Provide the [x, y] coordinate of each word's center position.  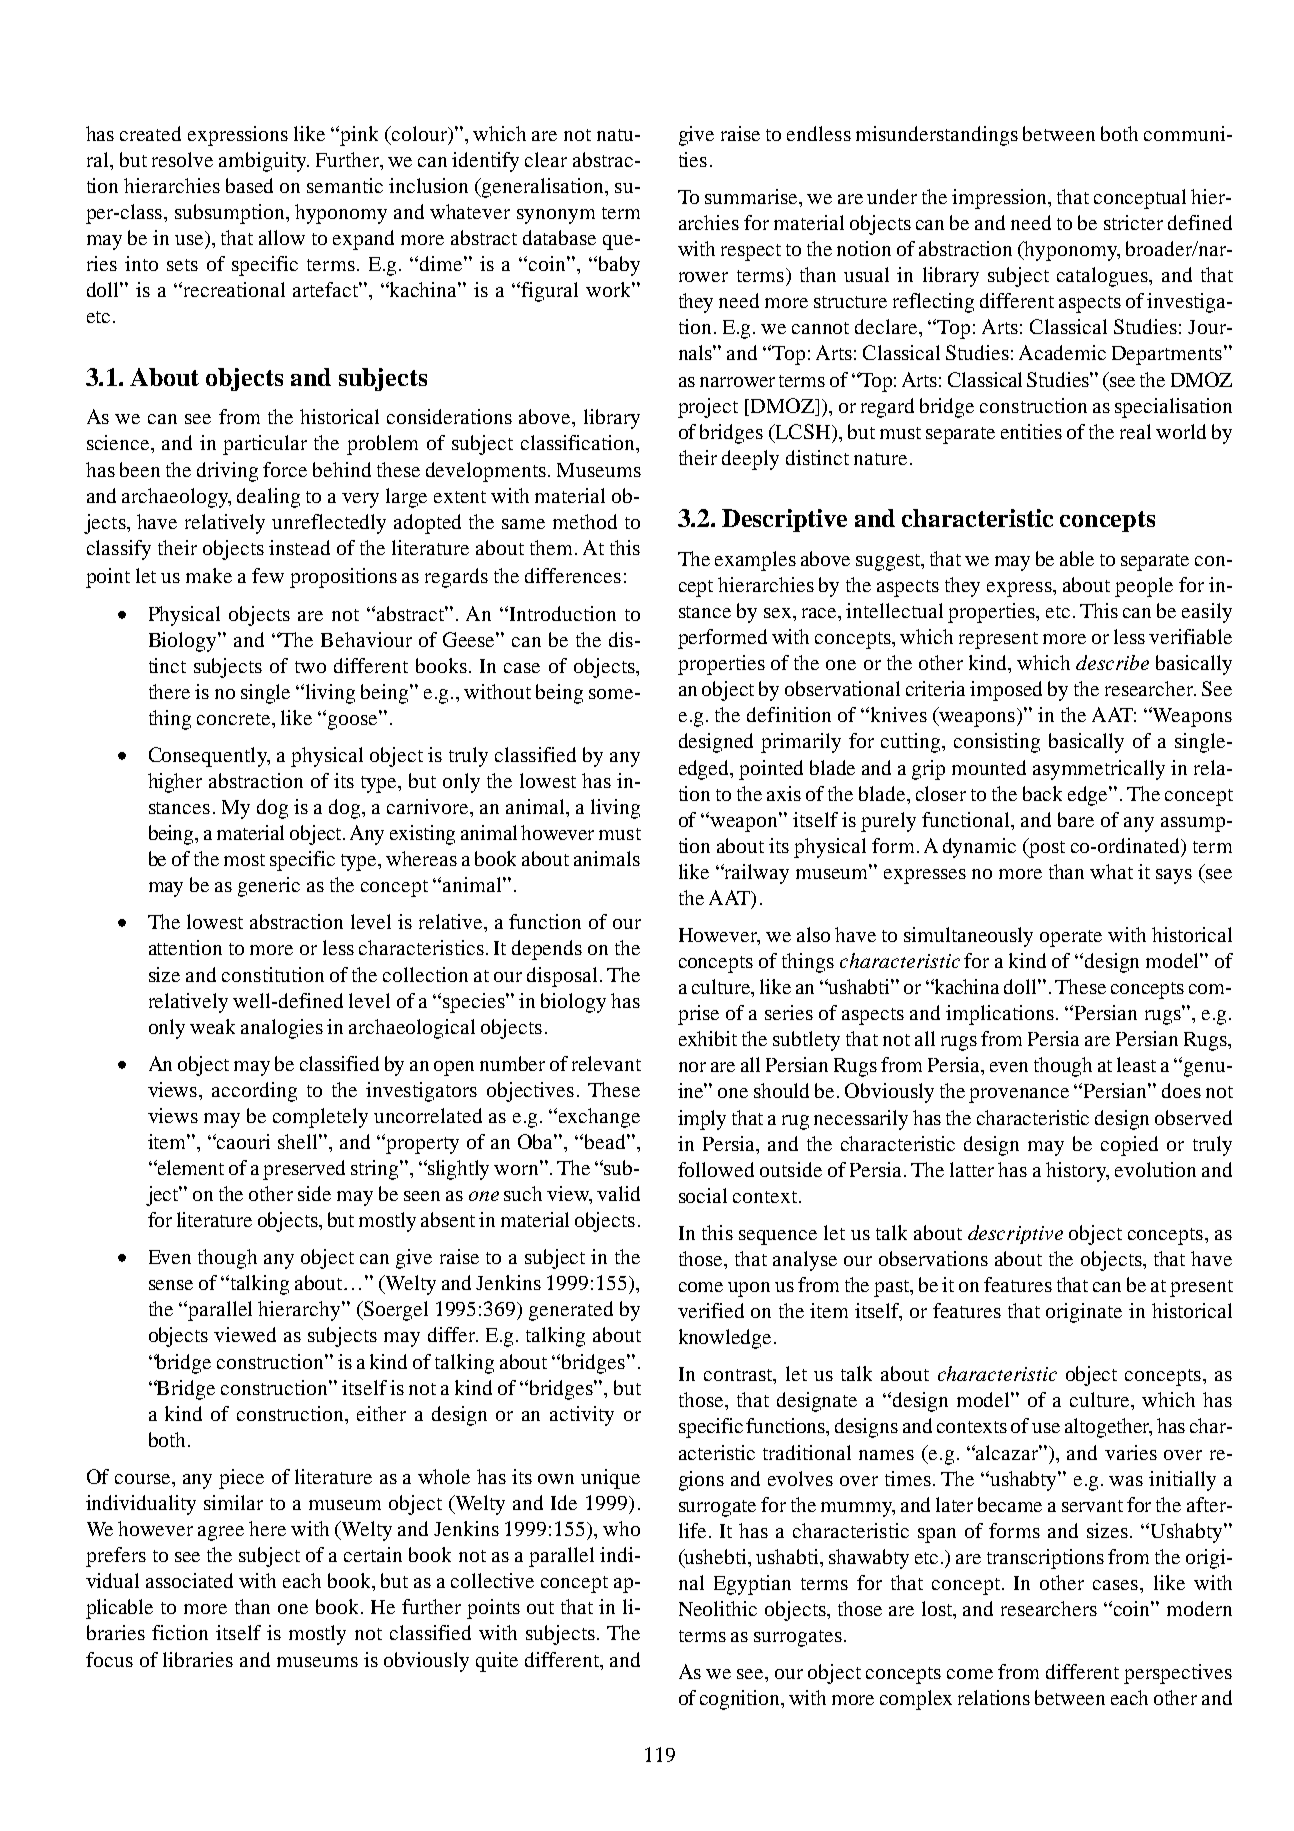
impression [1001, 199]
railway [756, 874]
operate [1071, 938]
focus [109, 1659]
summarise [753, 198]
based [249, 185]
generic [269, 887]
